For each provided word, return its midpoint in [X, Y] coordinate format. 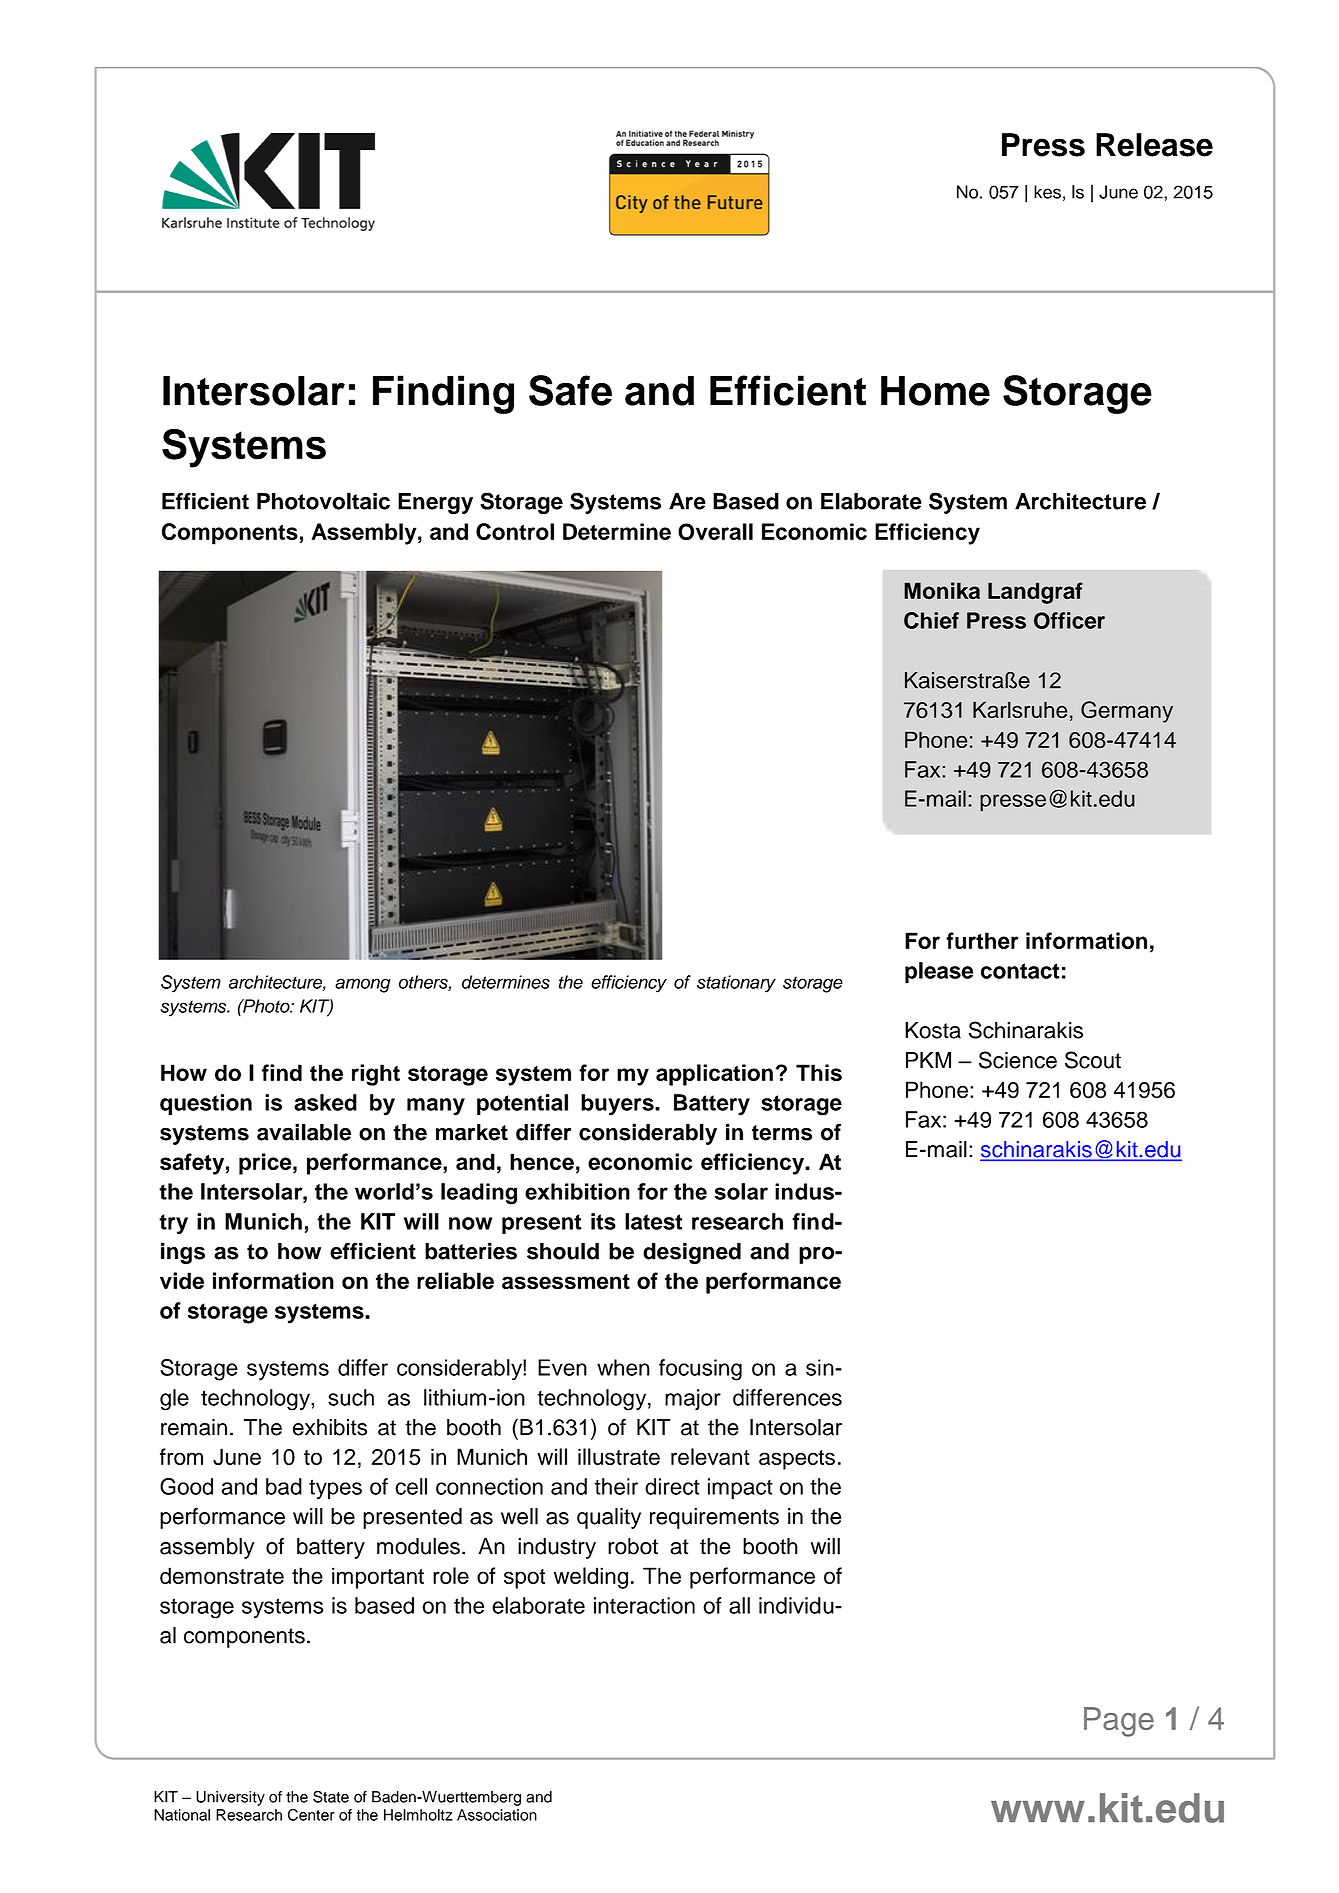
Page [1119, 1722]
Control [515, 531]
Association [497, 1815]
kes [1047, 192]
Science [1018, 1060]
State [331, 1796]
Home [935, 391]
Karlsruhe [1020, 710]
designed [692, 1253]
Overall [715, 531]
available [304, 1132]
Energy [435, 503]
